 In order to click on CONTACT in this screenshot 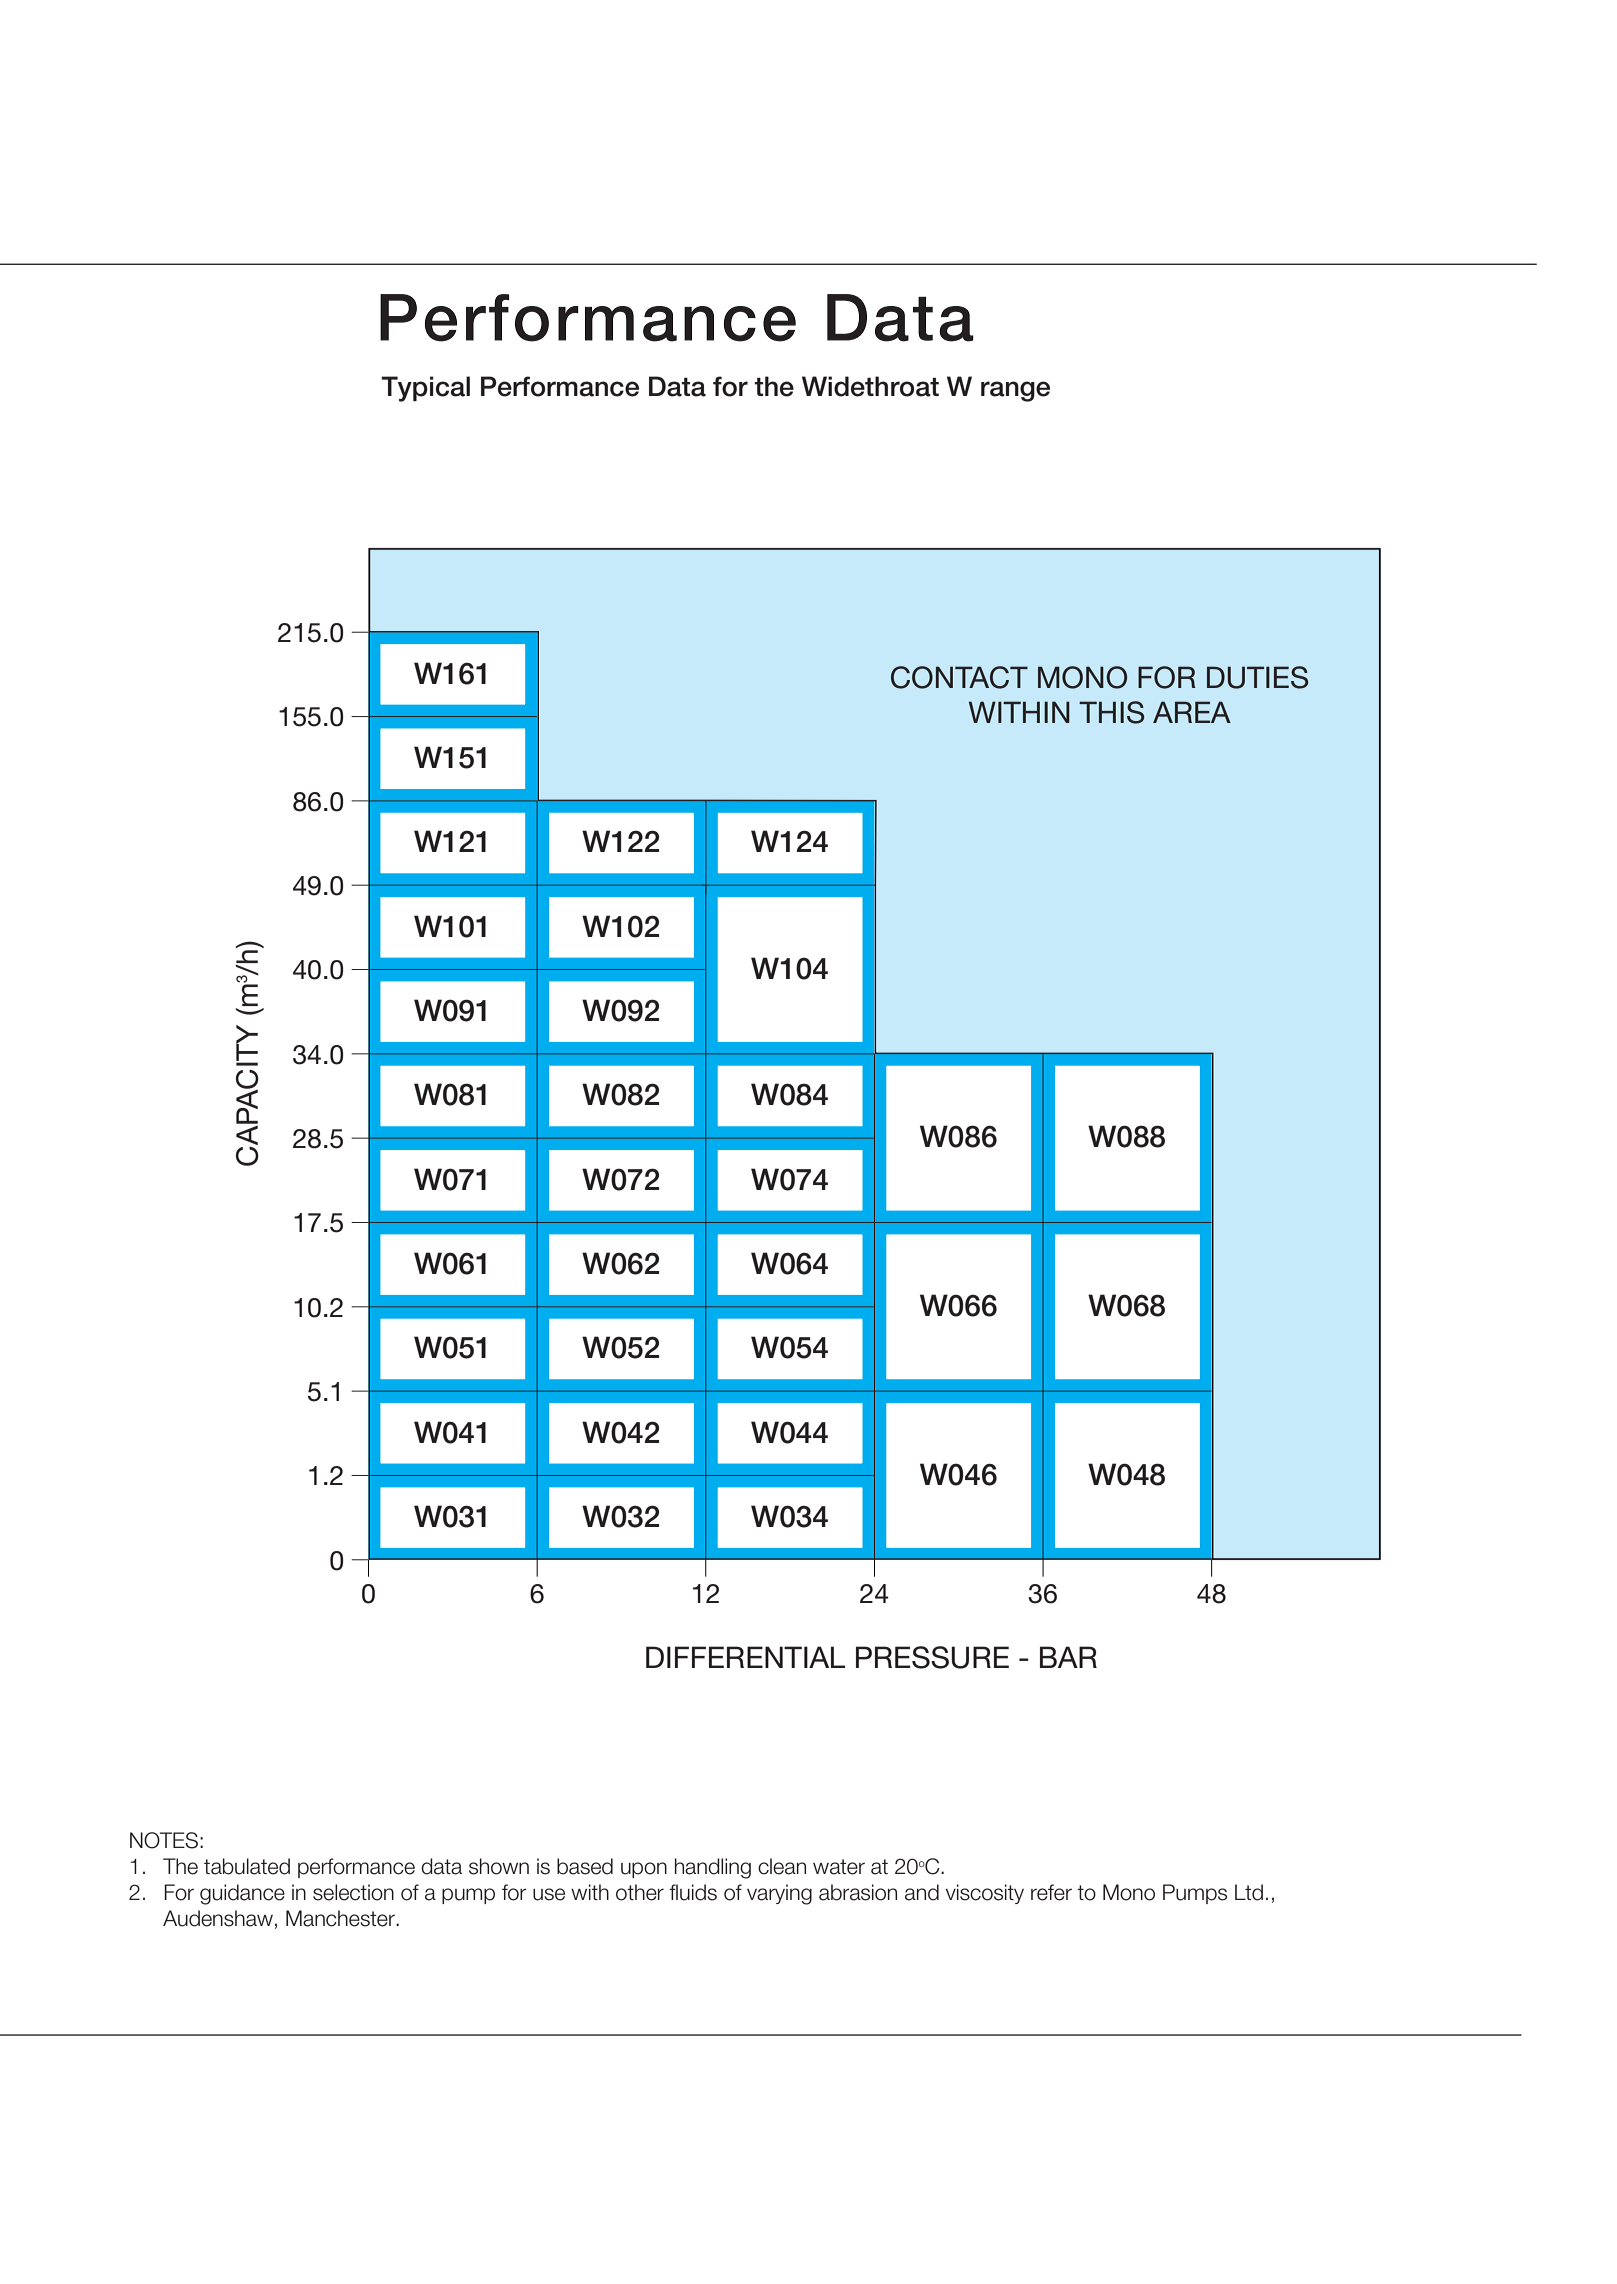, I will do `click(959, 677)`.
